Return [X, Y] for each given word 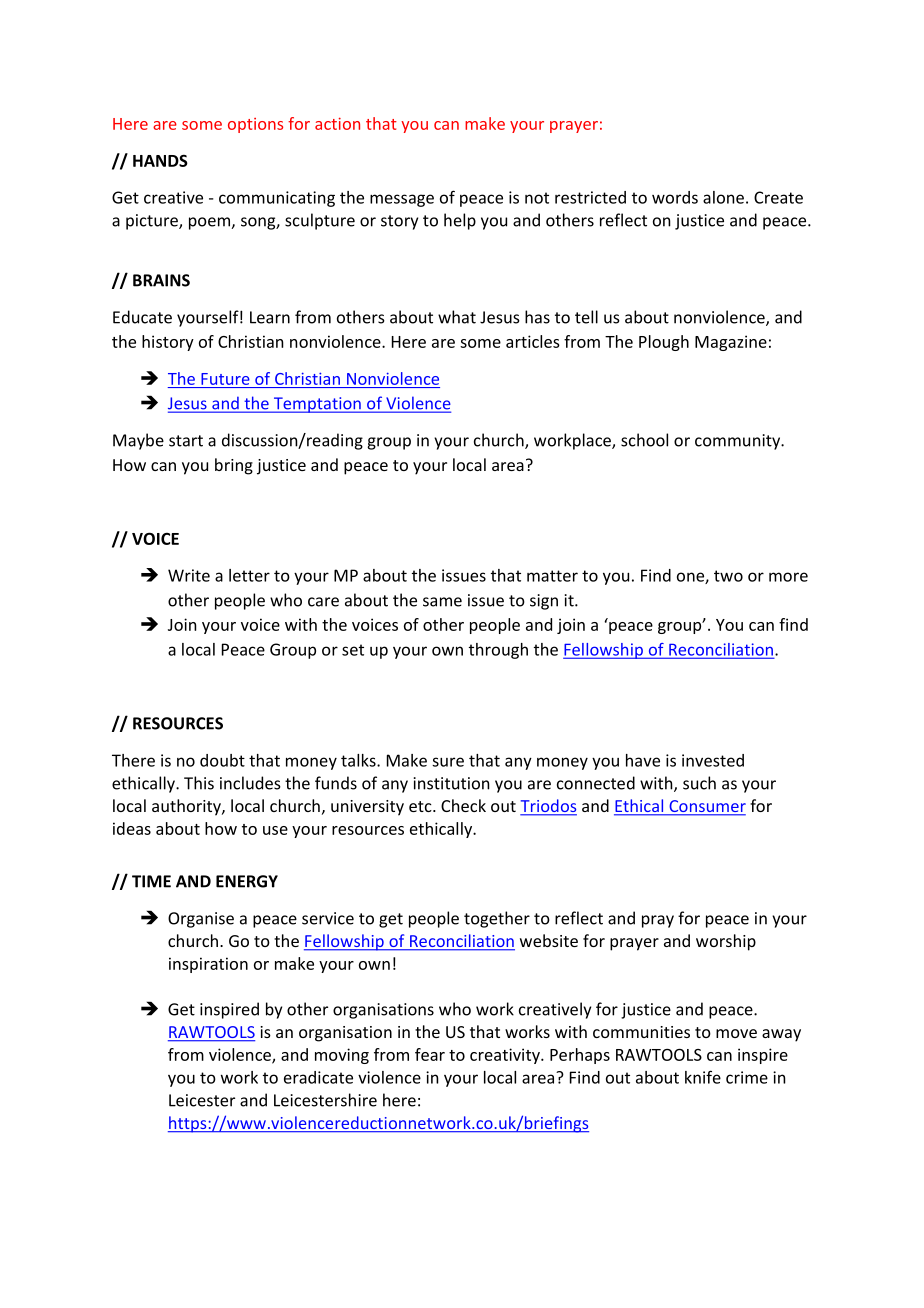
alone [723, 197]
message [402, 200]
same [442, 602]
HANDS [160, 160]
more [788, 577]
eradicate [318, 1077]
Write [189, 575]
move [736, 1033]
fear [430, 1054]
